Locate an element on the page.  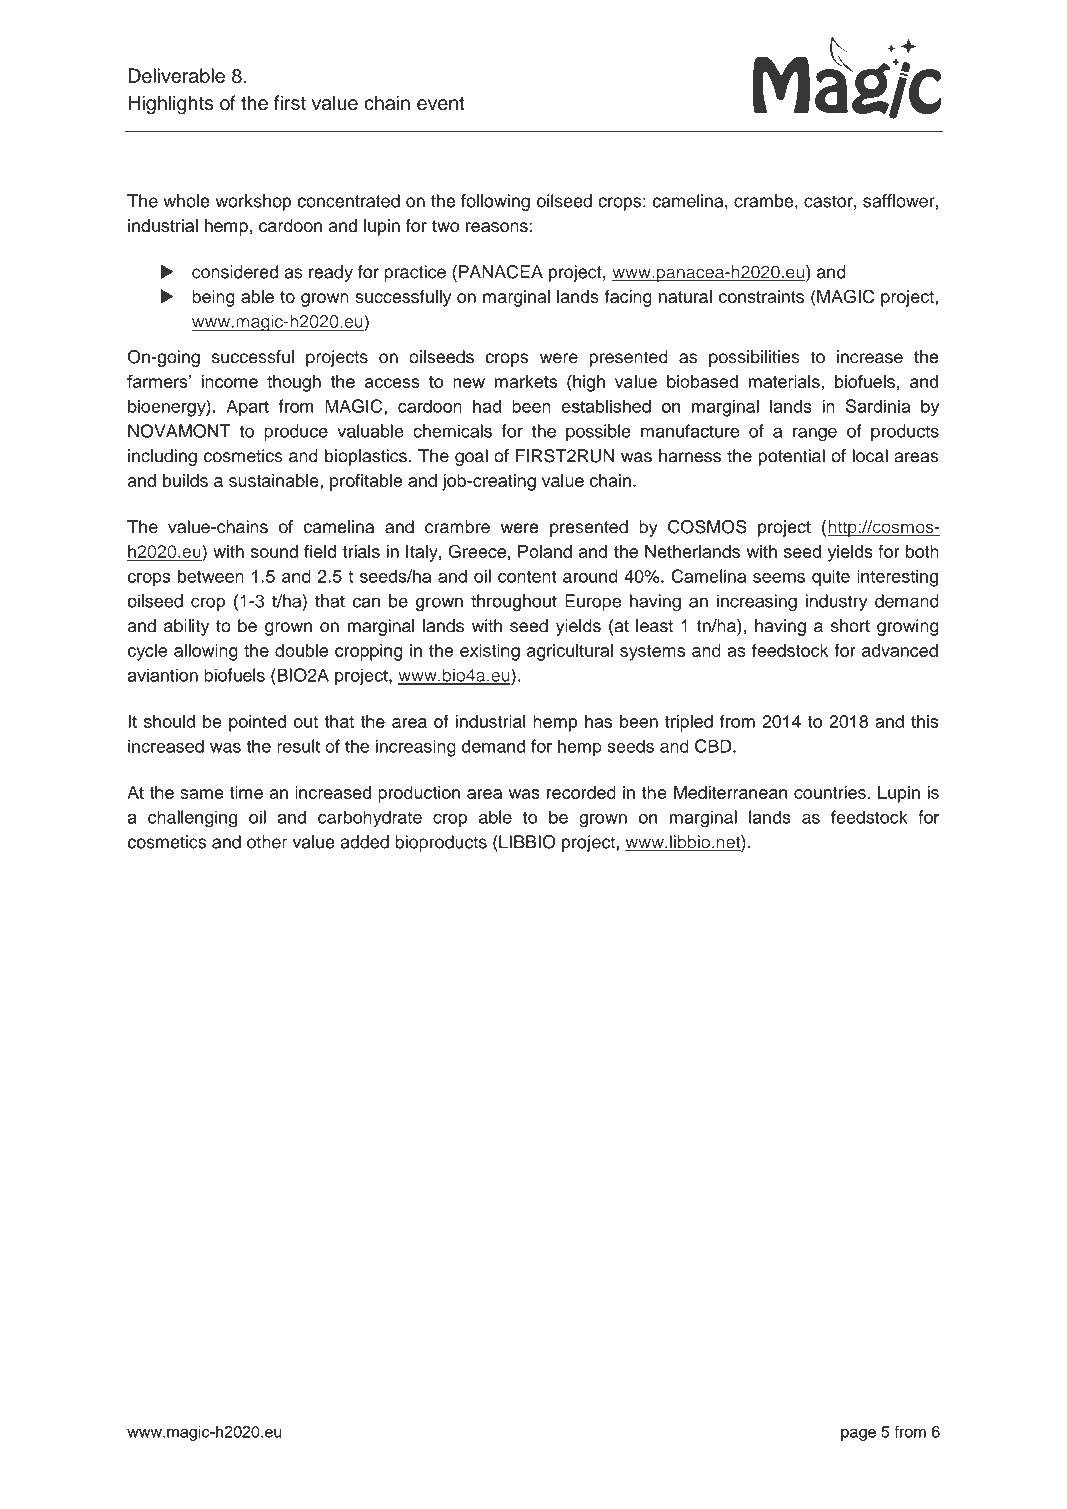
added is located at coordinates (364, 842).
